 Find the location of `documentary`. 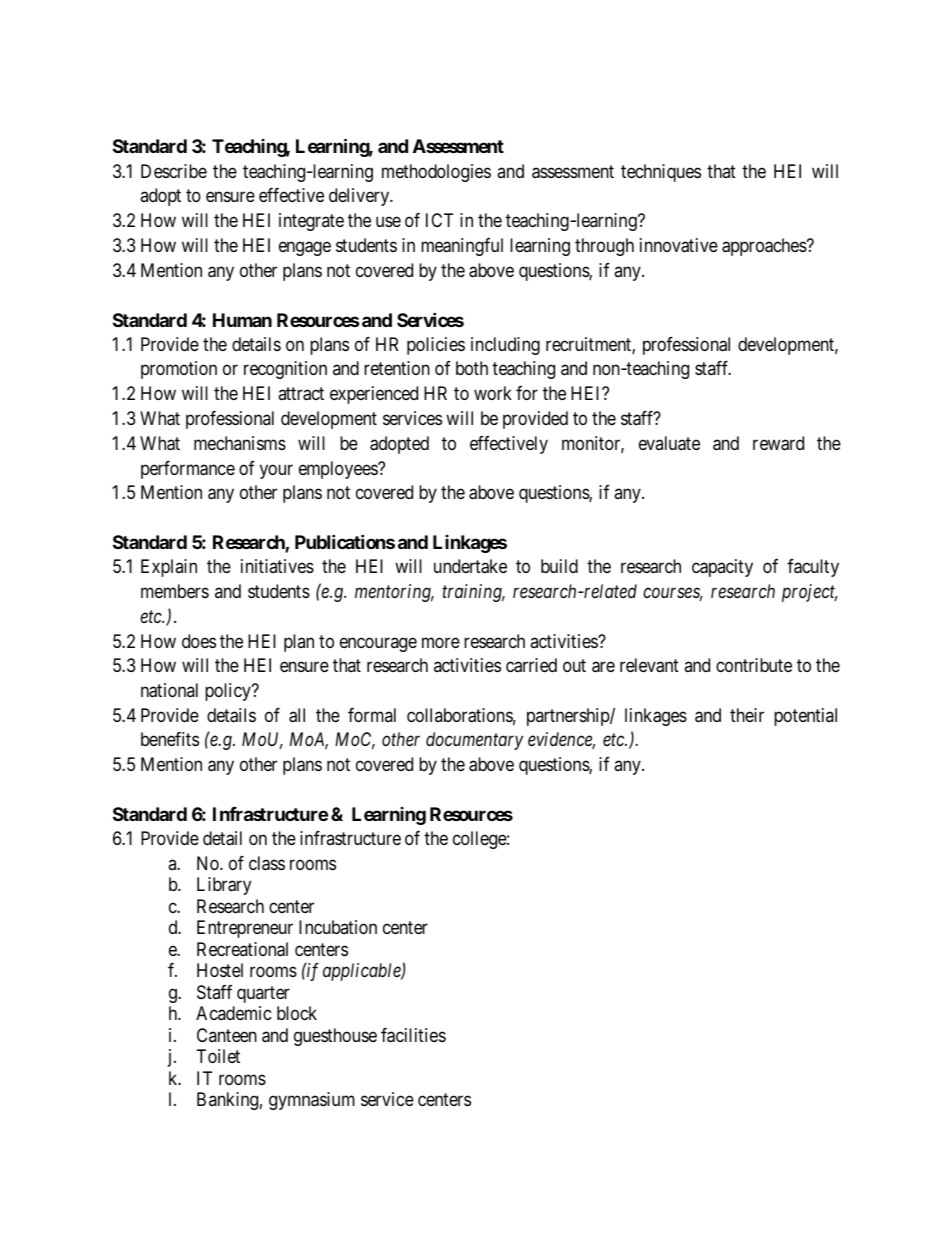

documentary is located at coordinates (474, 741).
